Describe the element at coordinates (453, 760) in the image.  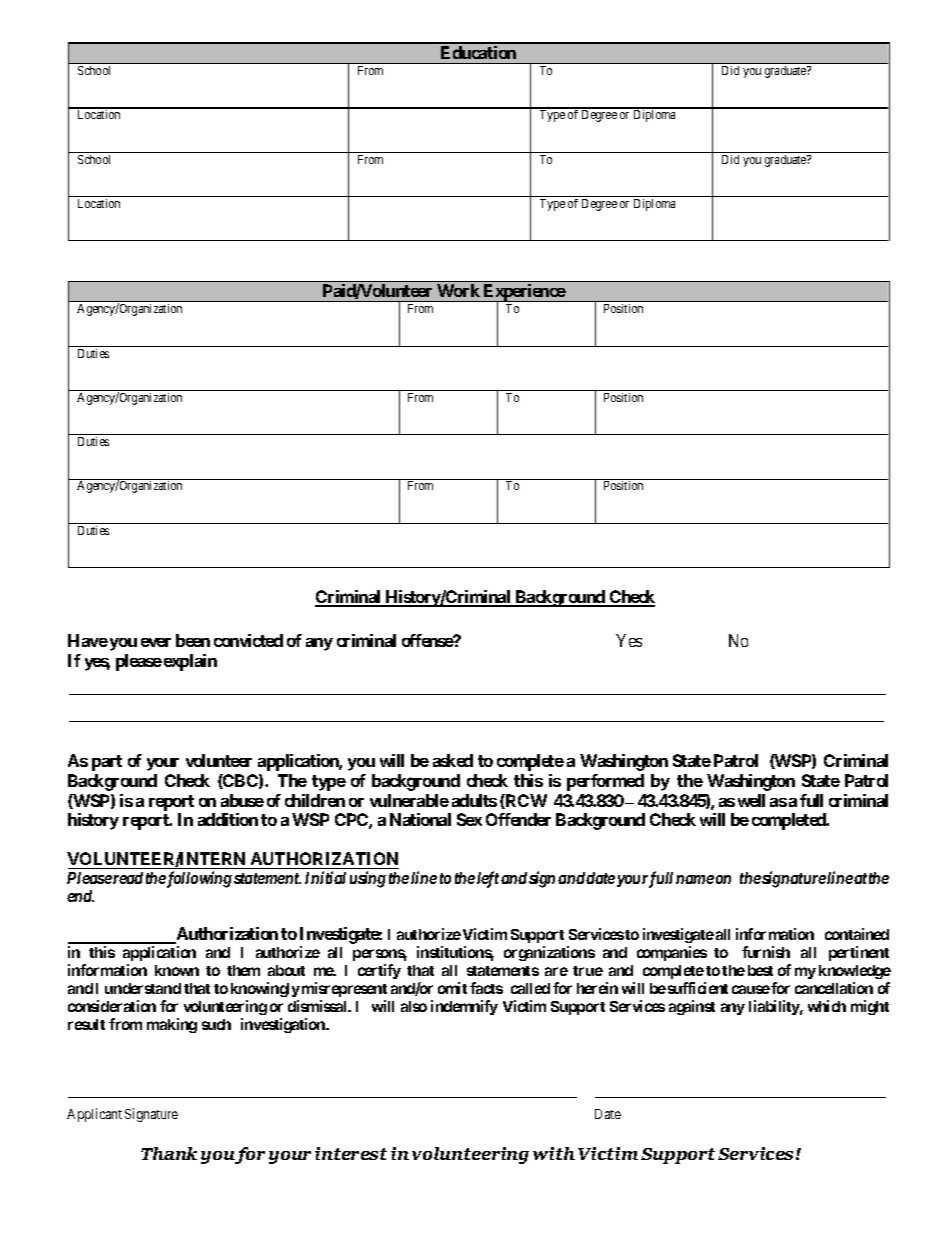
I see `asked` at that location.
